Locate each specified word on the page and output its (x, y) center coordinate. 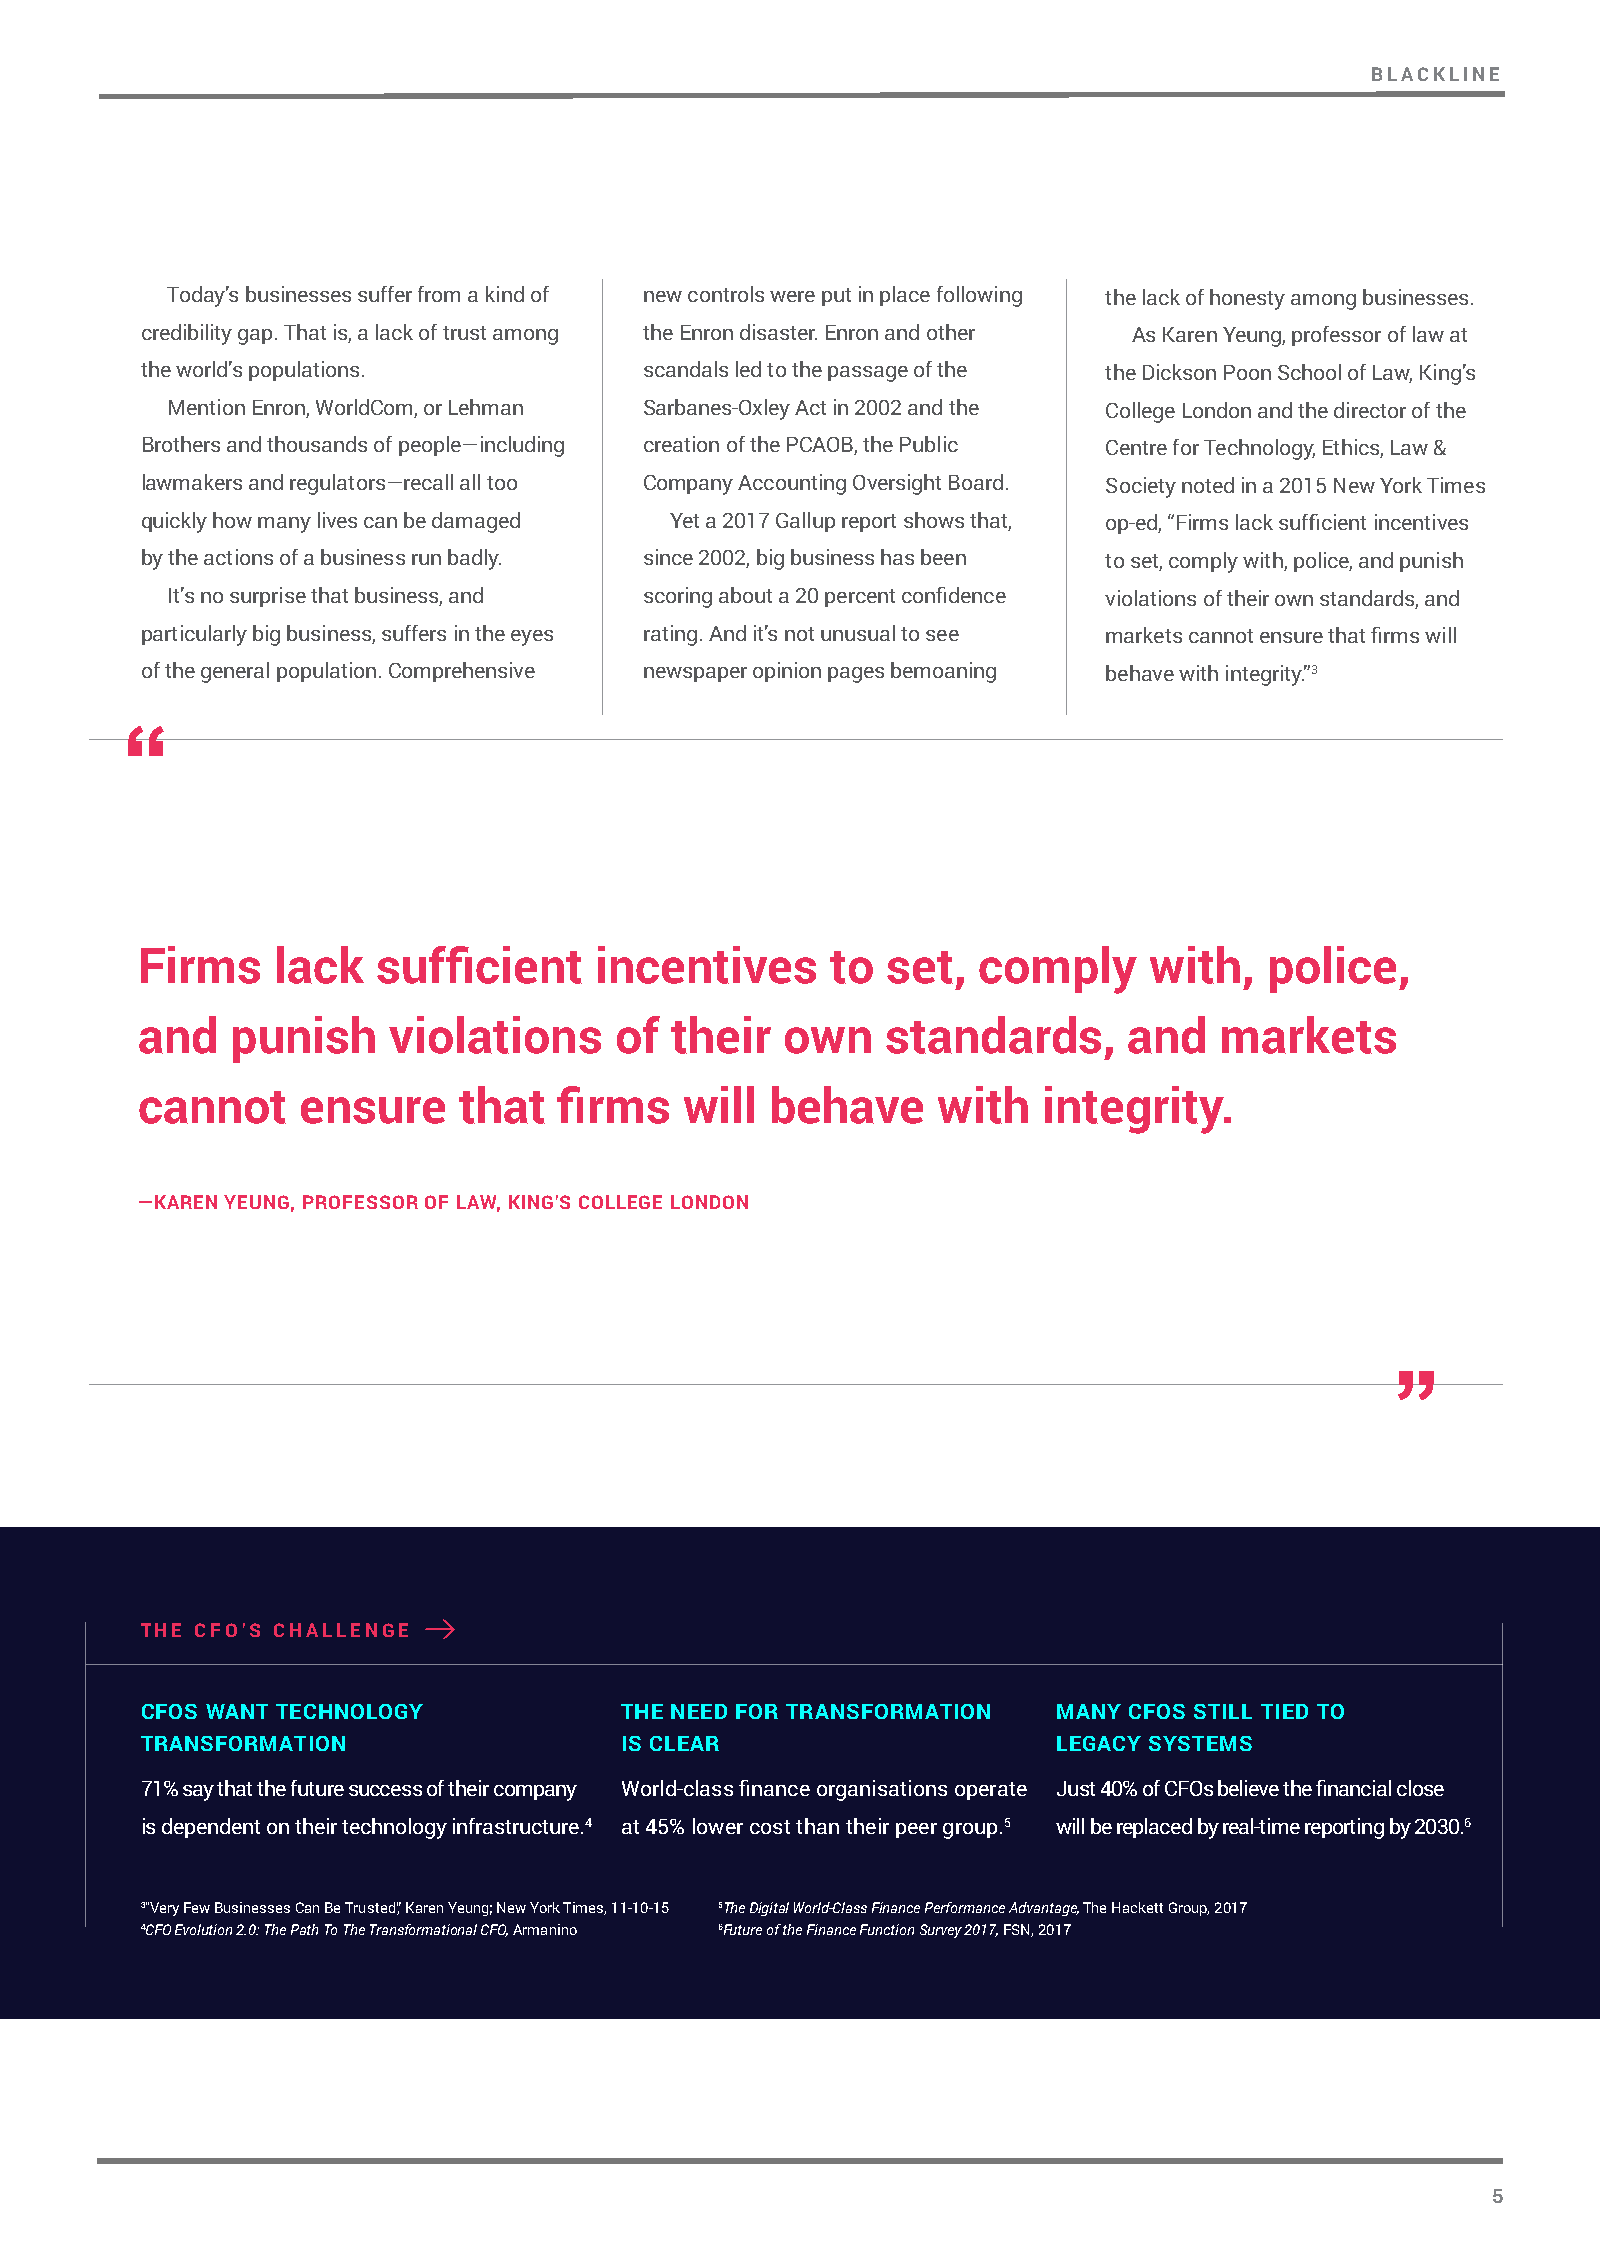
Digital (769, 1909)
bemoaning (943, 672)
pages (856, 675)
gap (255, 337)
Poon (1247, 372)
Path (304, 1929)
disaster (778, 332)
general (235, 672)
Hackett (1137, 1907)
